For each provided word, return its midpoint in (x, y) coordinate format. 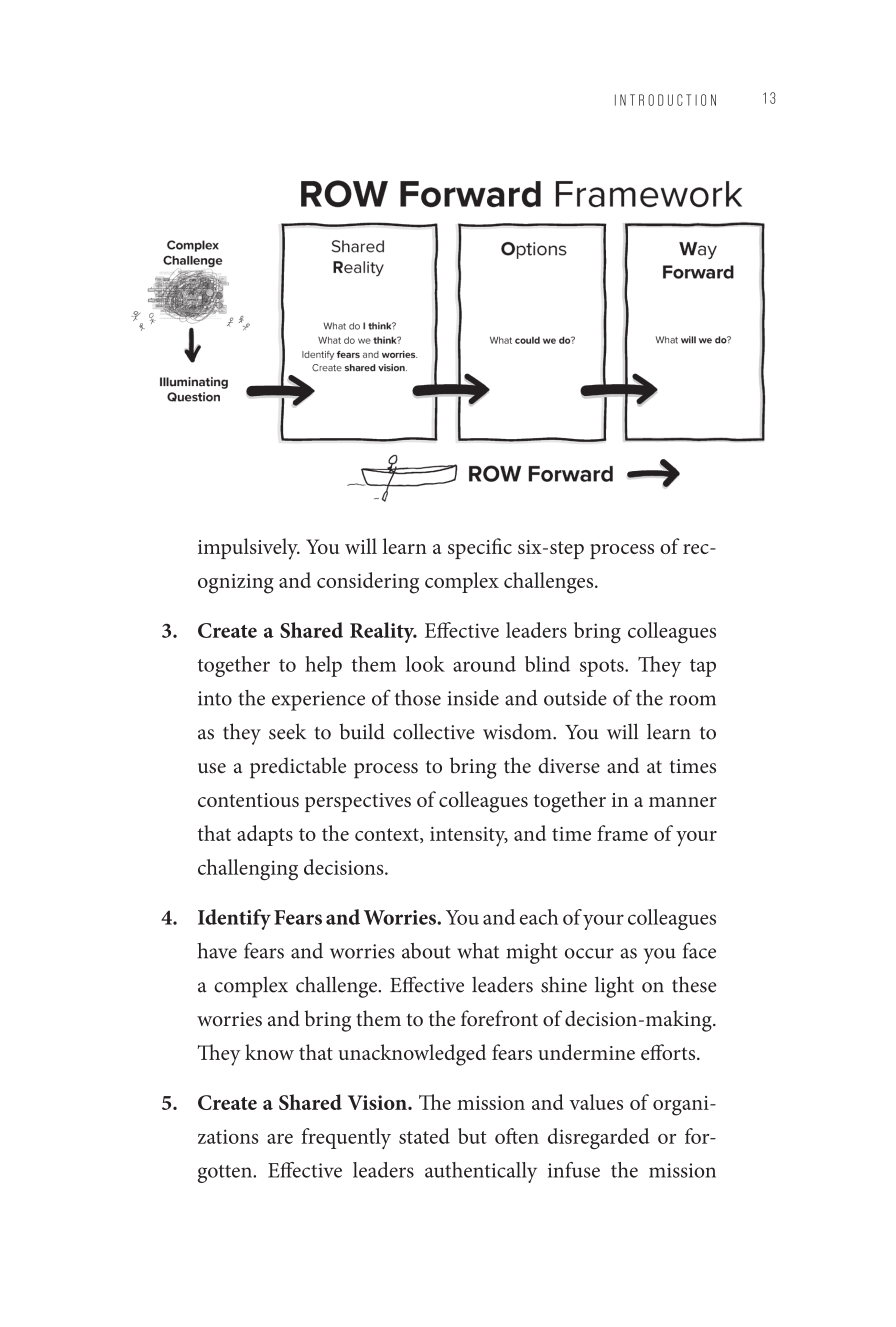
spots (603, 668)
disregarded (599, 1139)
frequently (346, 1138)
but (472, 1136)
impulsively (249, 549)
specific (480, 548)
